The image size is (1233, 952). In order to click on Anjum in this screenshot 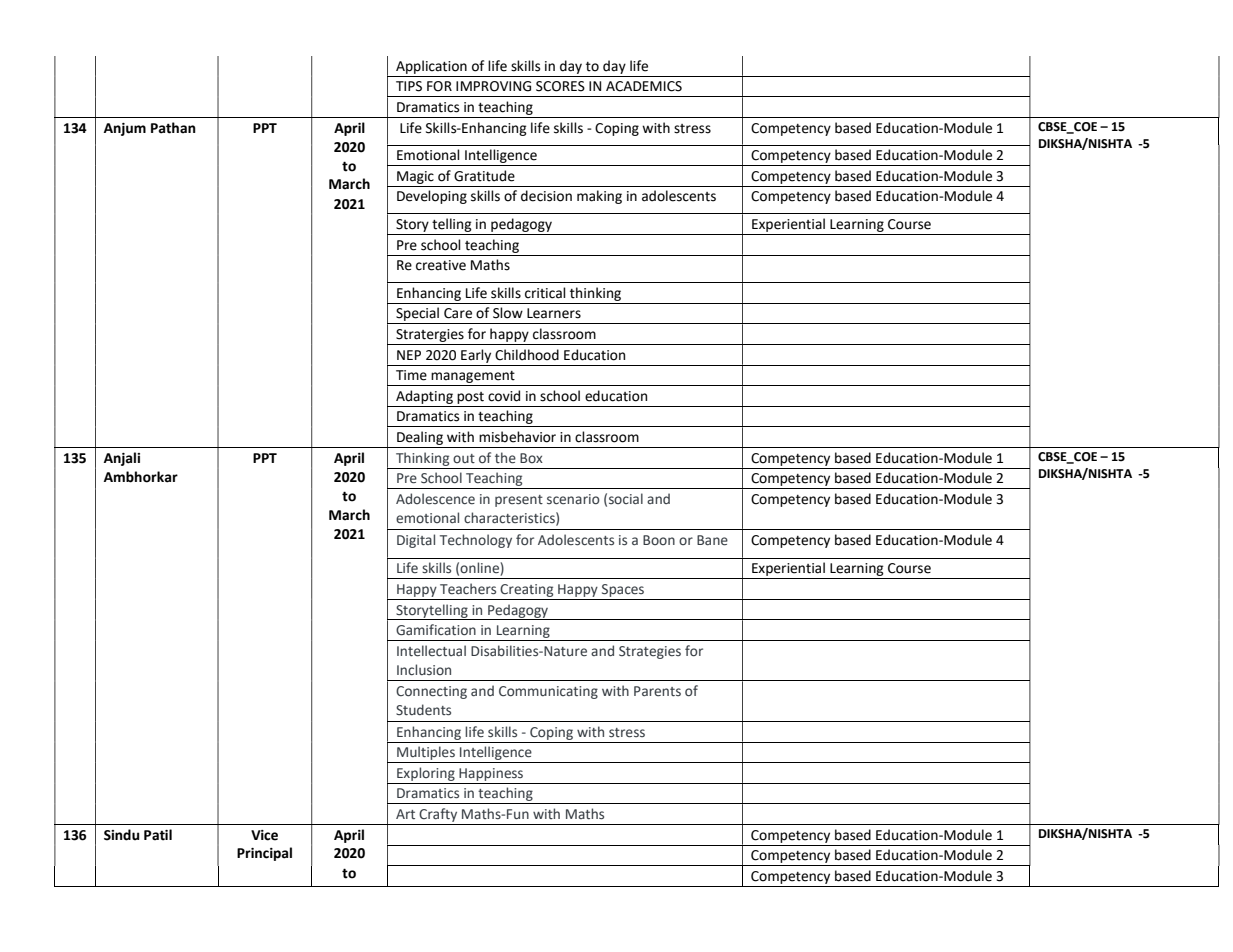, I will do `click(125, 129)`.
